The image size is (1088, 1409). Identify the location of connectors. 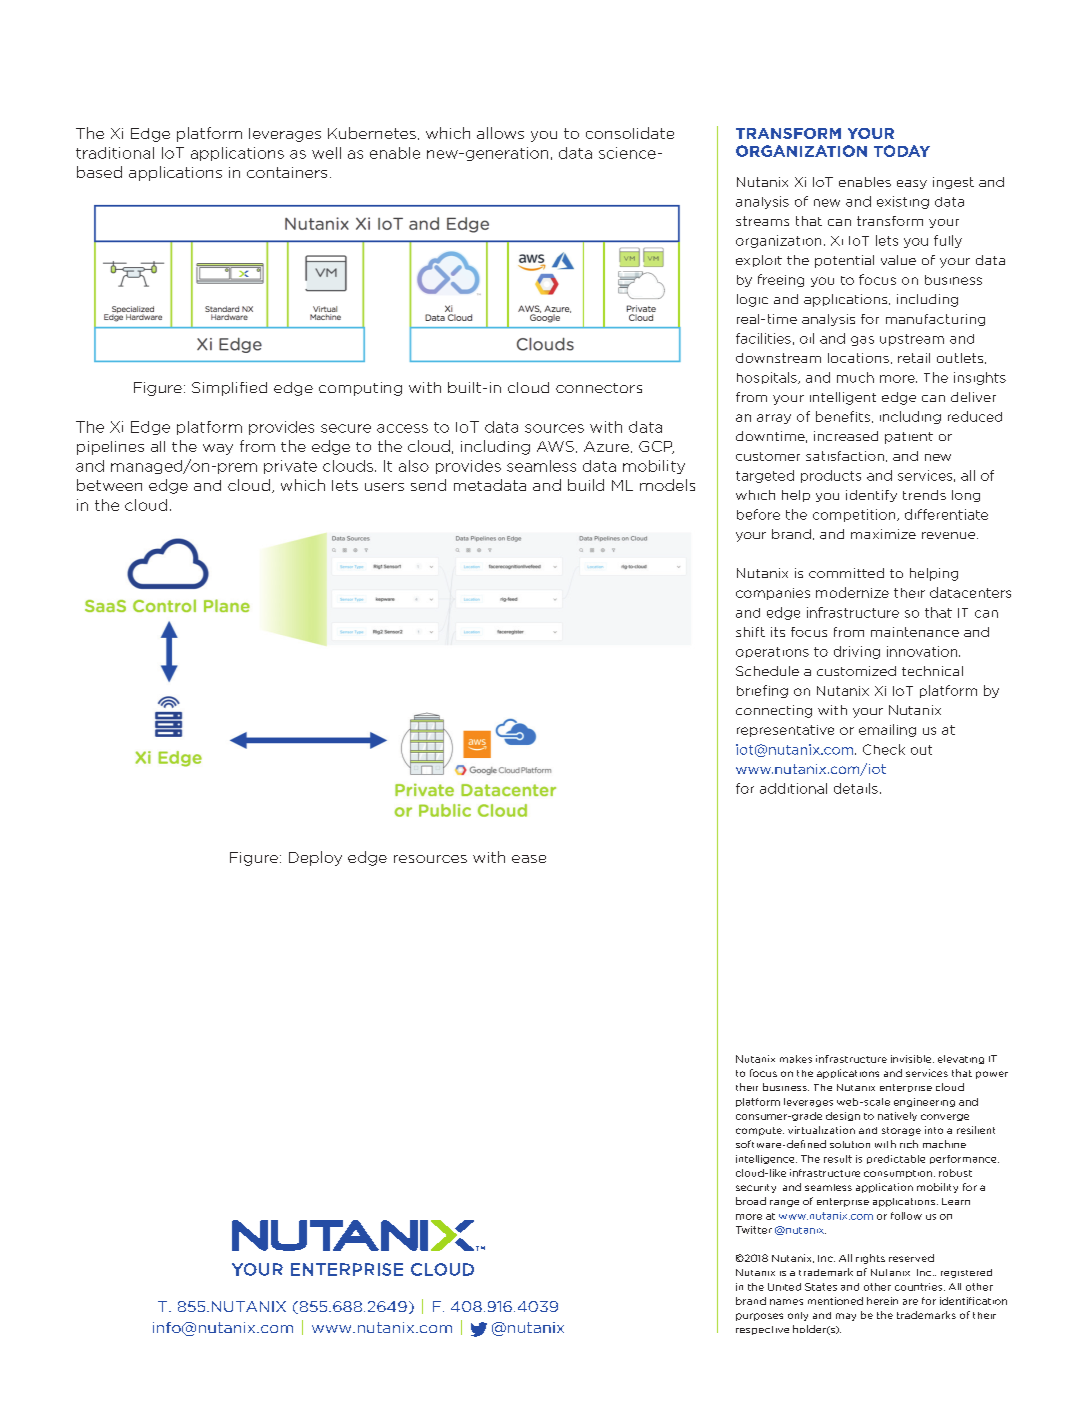
(599, 388).
